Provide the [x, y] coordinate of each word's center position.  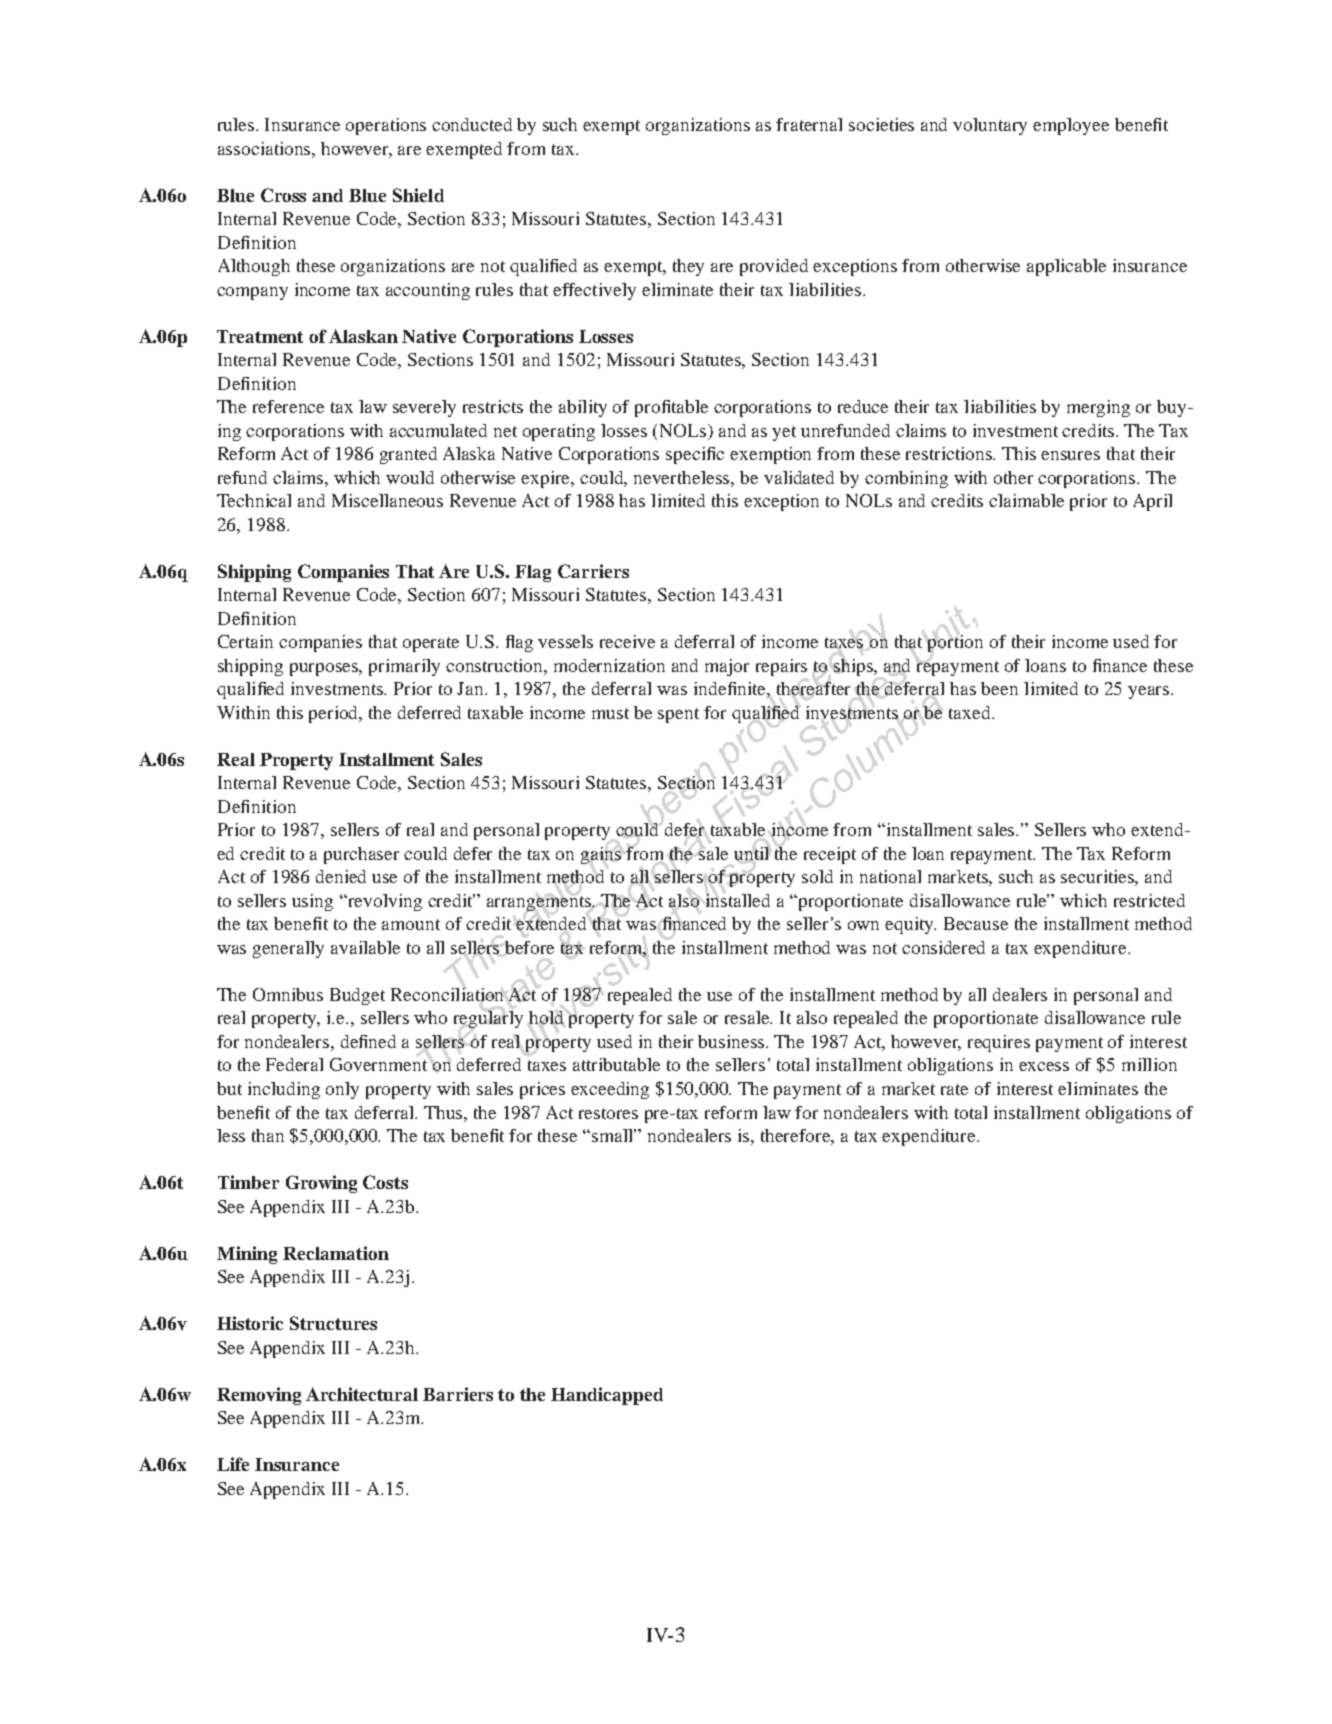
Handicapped [607, 1396]
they [688, 267]
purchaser [361, 855]
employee [1071, 126]
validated [799, 477]
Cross [283, 195]
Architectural [362, 1394]
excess [1044, 1066]
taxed [971, 712]
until [751, 853]
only [342, 1090]
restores [608, 1113]
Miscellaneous [387, 500]
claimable [1026, 500]
